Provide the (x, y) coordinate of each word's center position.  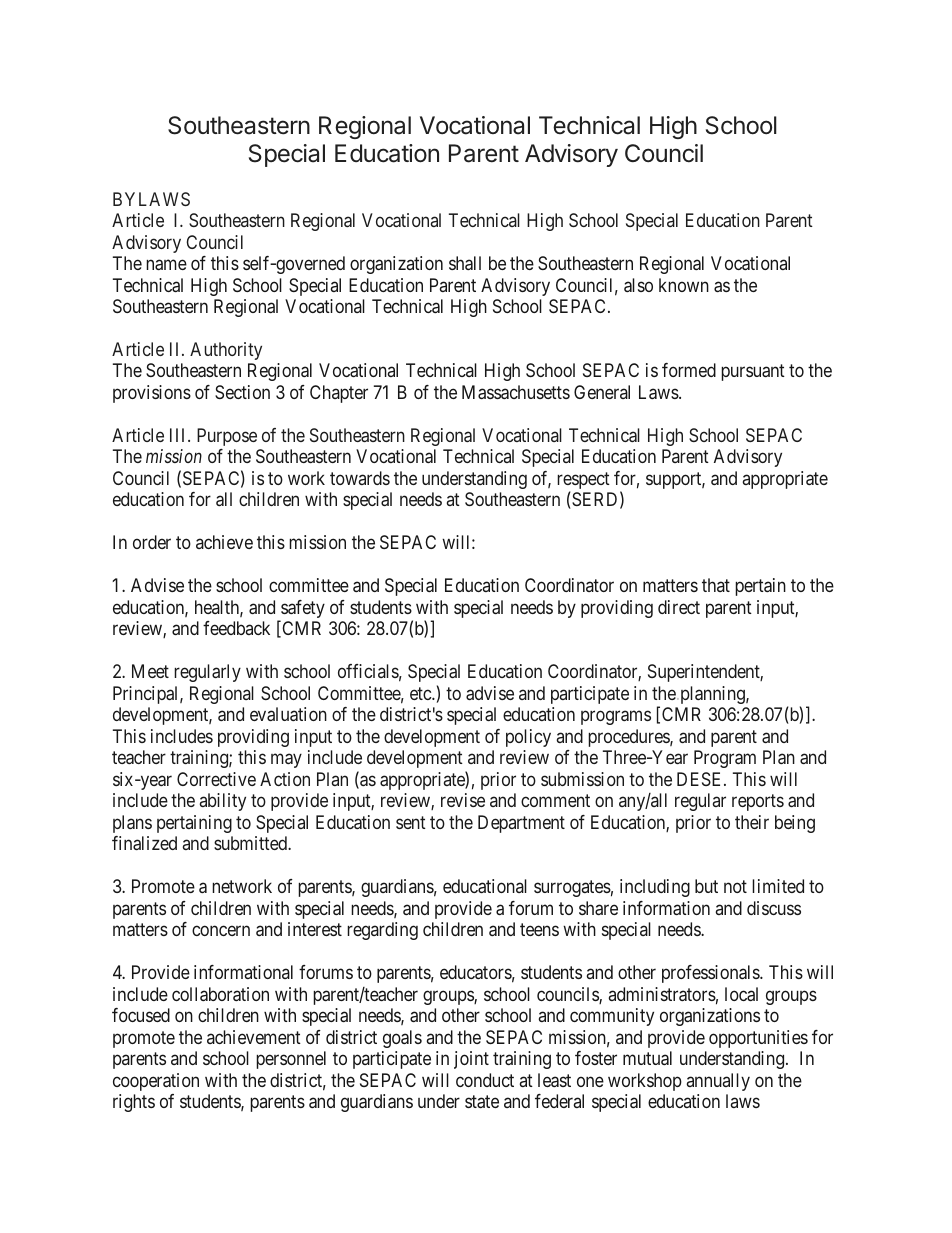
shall (465, 263)
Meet (150, 671)
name (166, 264)
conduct (485, 1080)
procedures (629, 738)
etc (421, 693)
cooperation (156, 1082)
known (684, 285)
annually (718, 1082)
